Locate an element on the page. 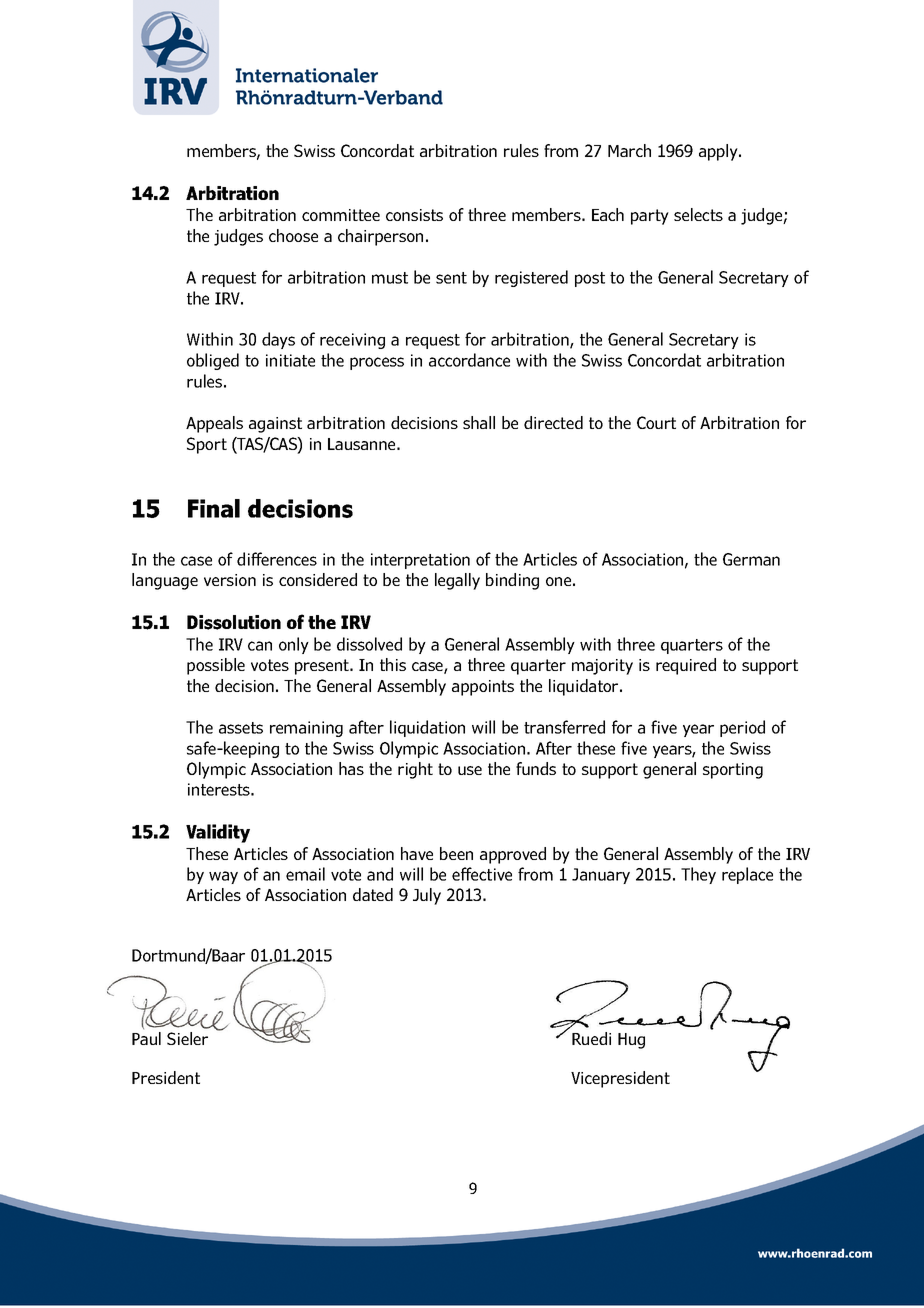 The width and height of the document is (924, 1308). choose is located at coordinates (293, 235).
